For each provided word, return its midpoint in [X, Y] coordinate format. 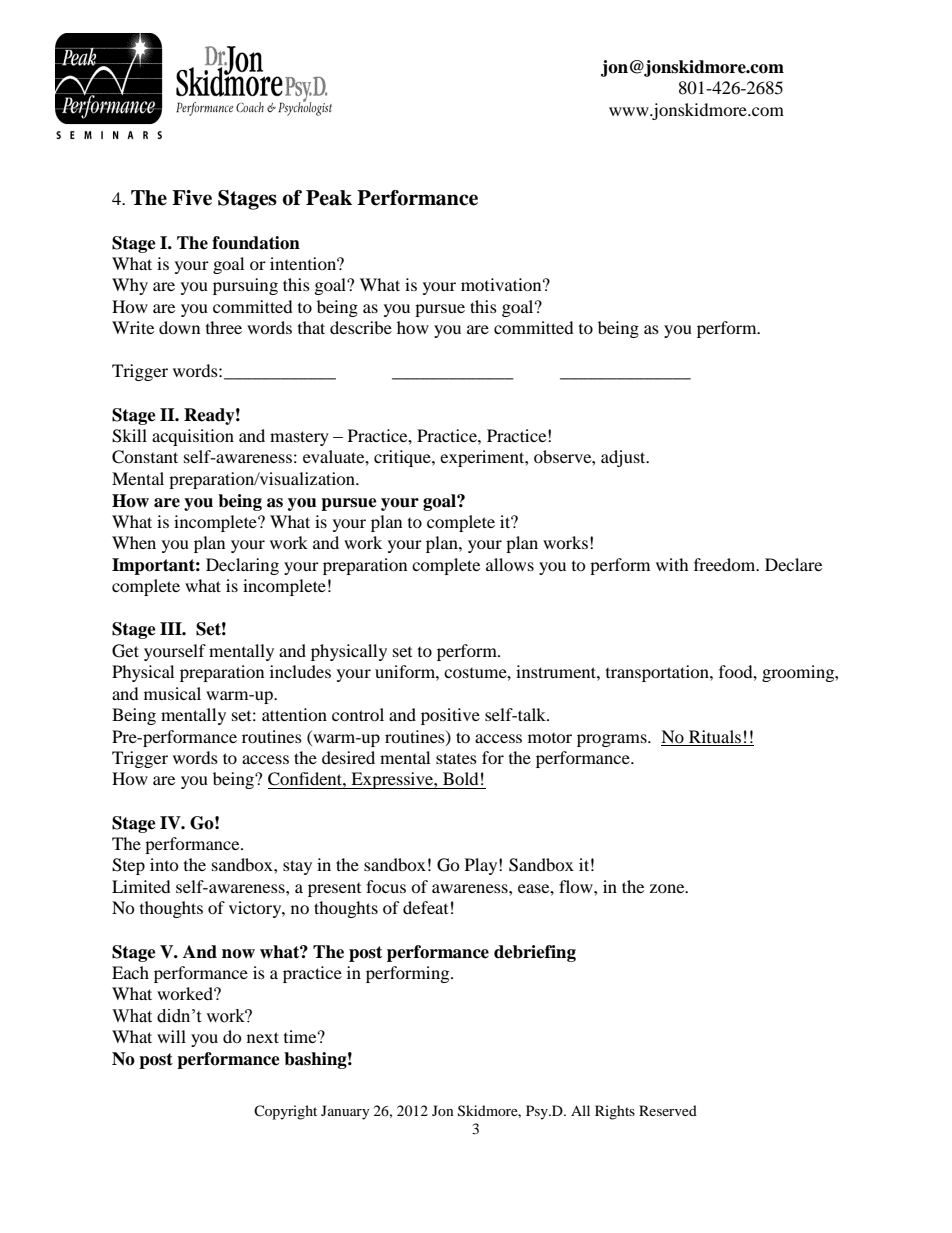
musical [172, 693]
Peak [329, 198]
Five [192, 198]
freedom [726, 564]
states [456, 758]
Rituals [715, 736]
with [672, 564]
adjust [624, 458]
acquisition [193, 437]
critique [403, 458]
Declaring [242, 566]
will [171, 1036]
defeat [425, 907]
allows [510, 564]
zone [668, 888]
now [238, 954]
